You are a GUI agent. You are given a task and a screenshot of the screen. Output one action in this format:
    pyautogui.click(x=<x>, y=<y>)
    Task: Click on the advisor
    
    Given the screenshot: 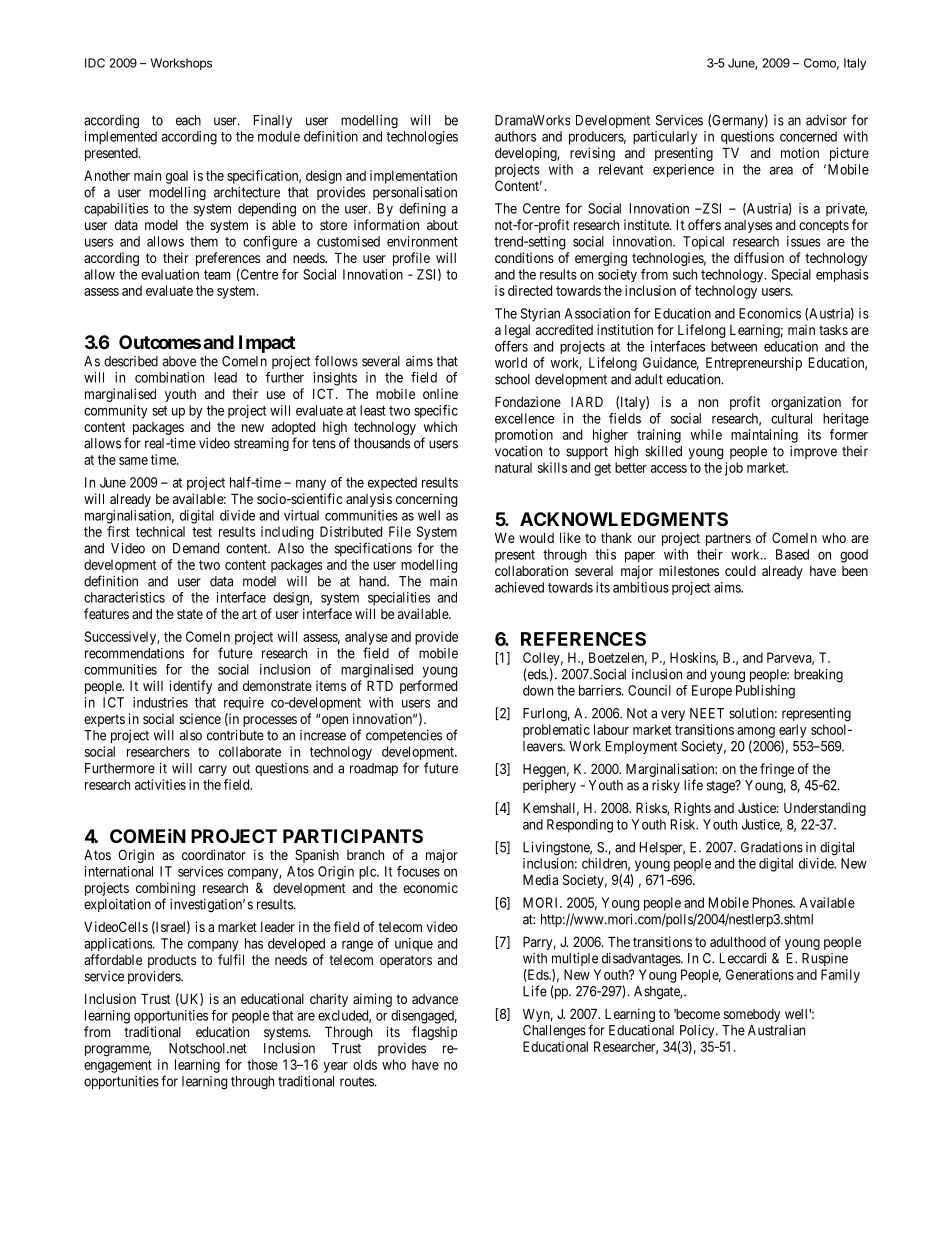 What is the action you would take?
    pyautogui.click(x=826, y=120)
